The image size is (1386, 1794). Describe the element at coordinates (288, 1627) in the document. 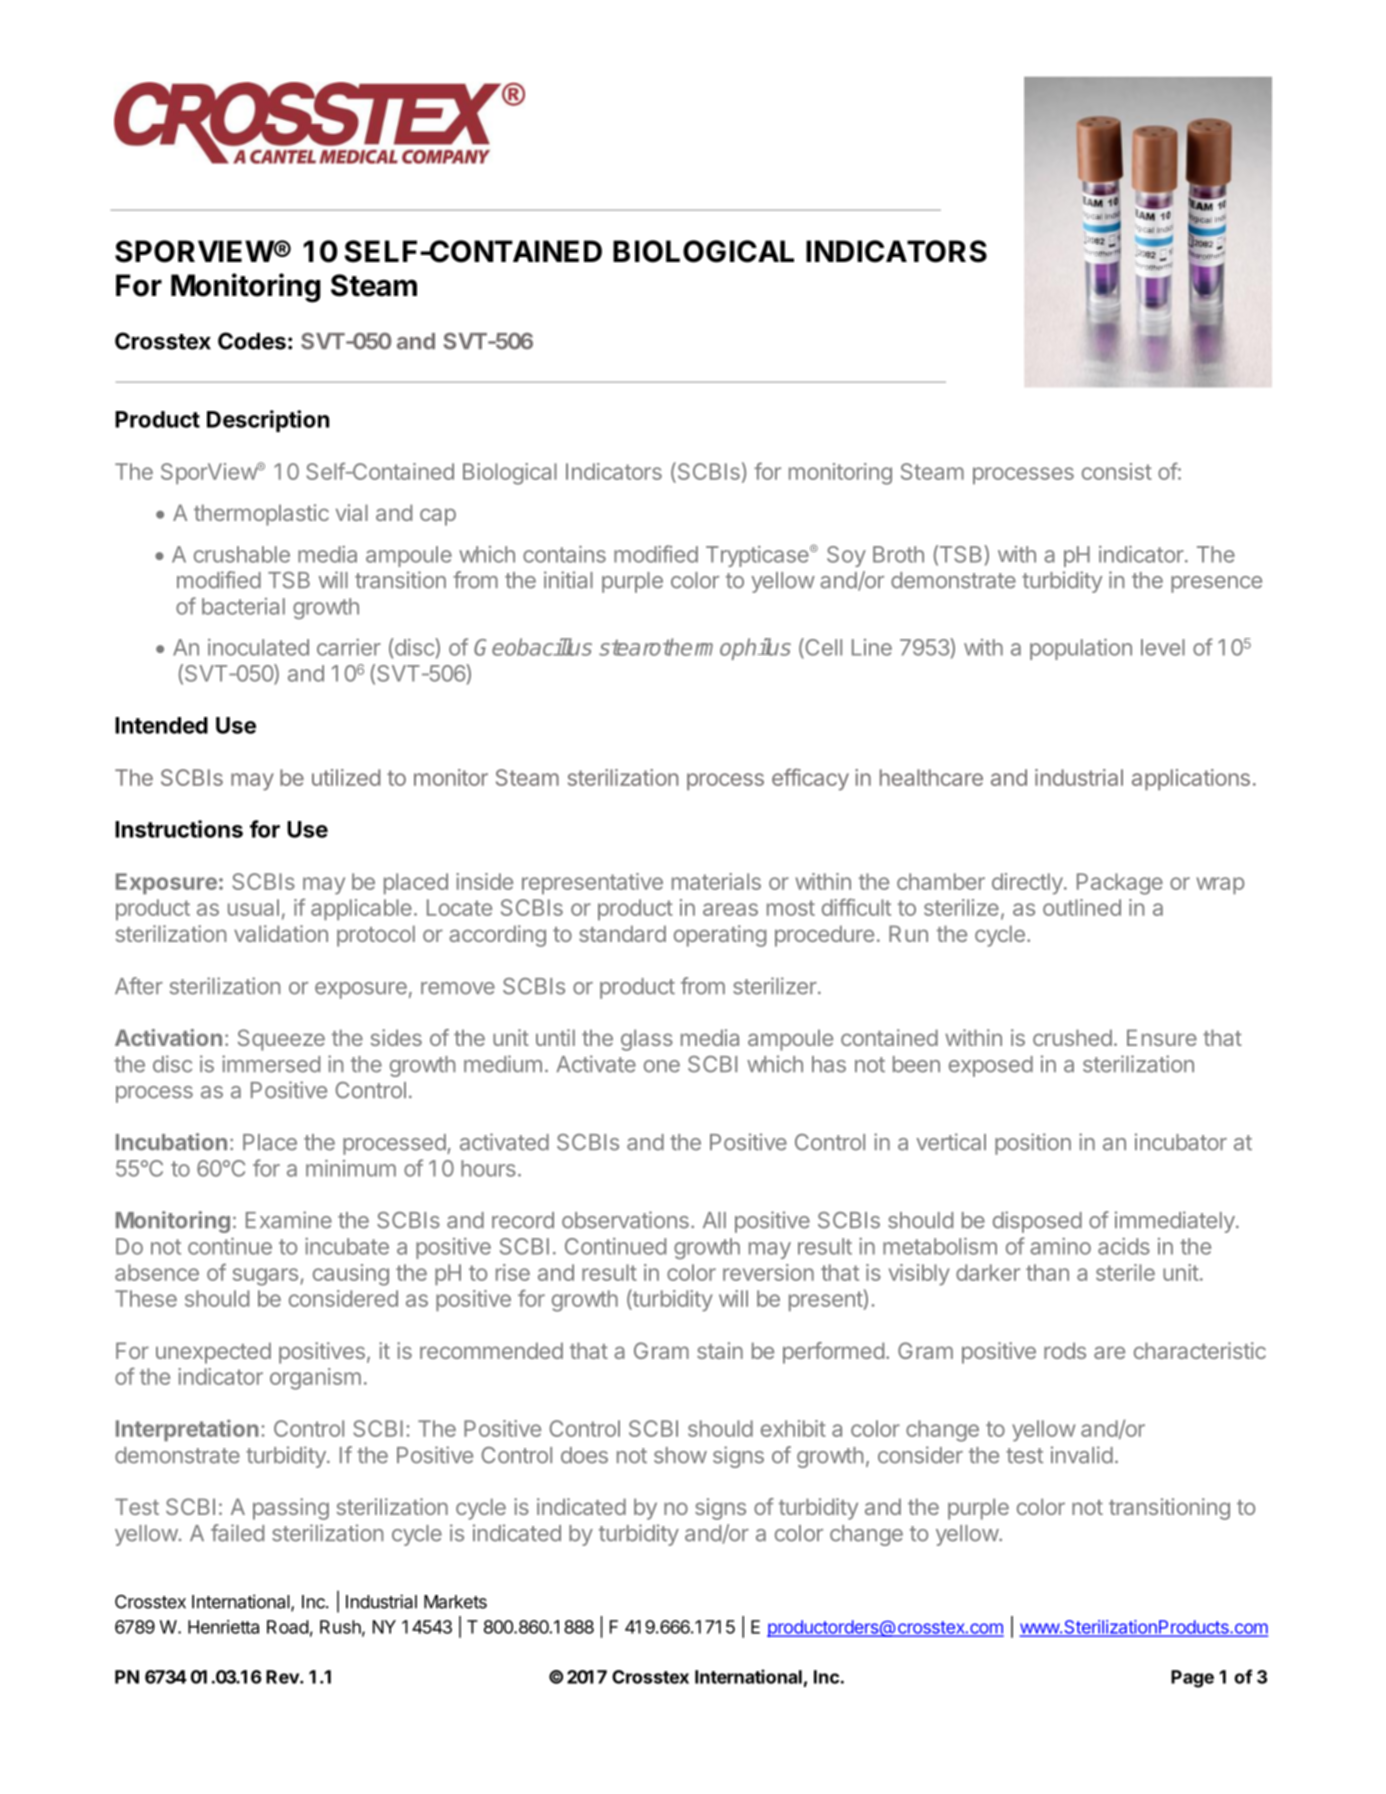

I see `Road` at that location.
